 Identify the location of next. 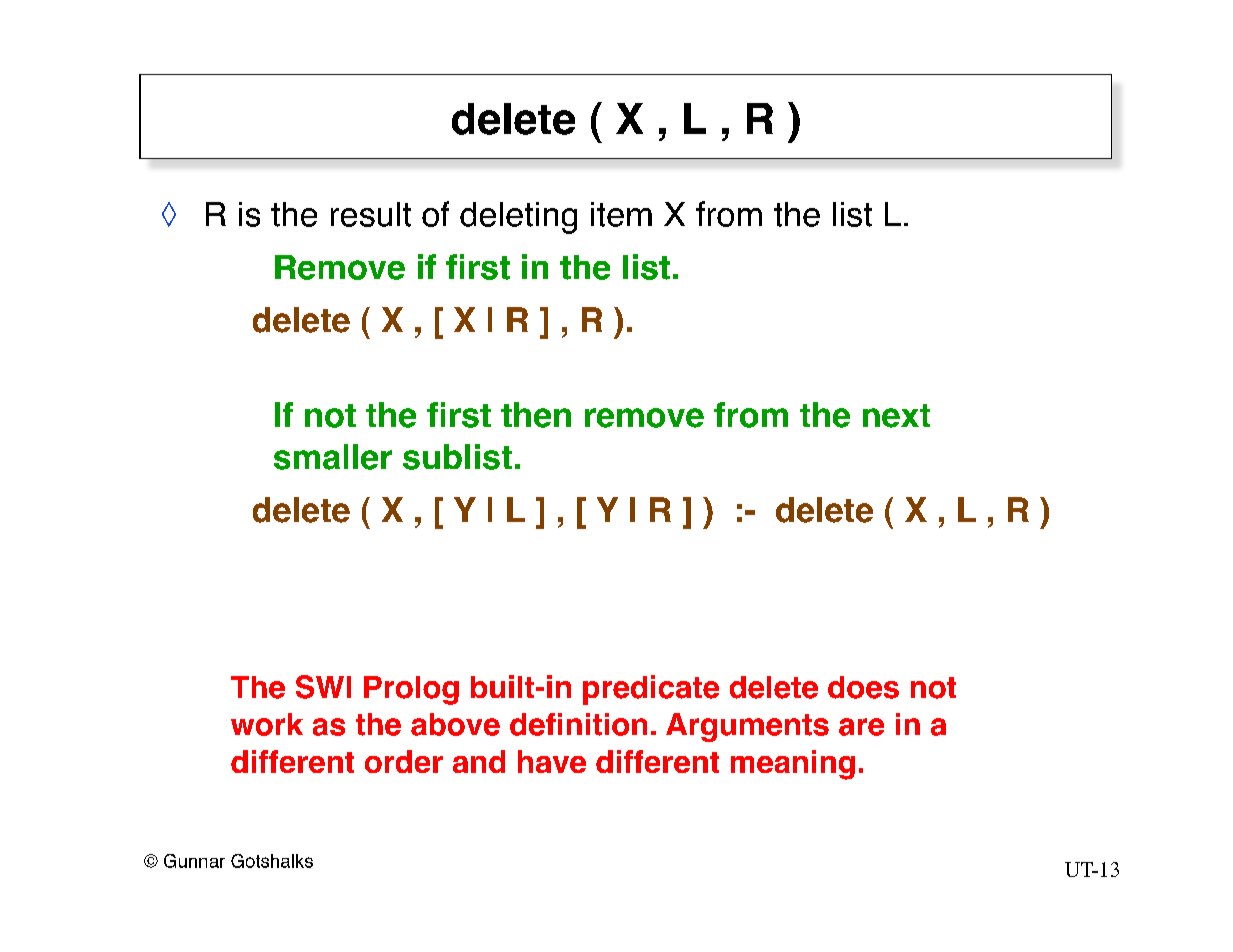
(896, 416).
